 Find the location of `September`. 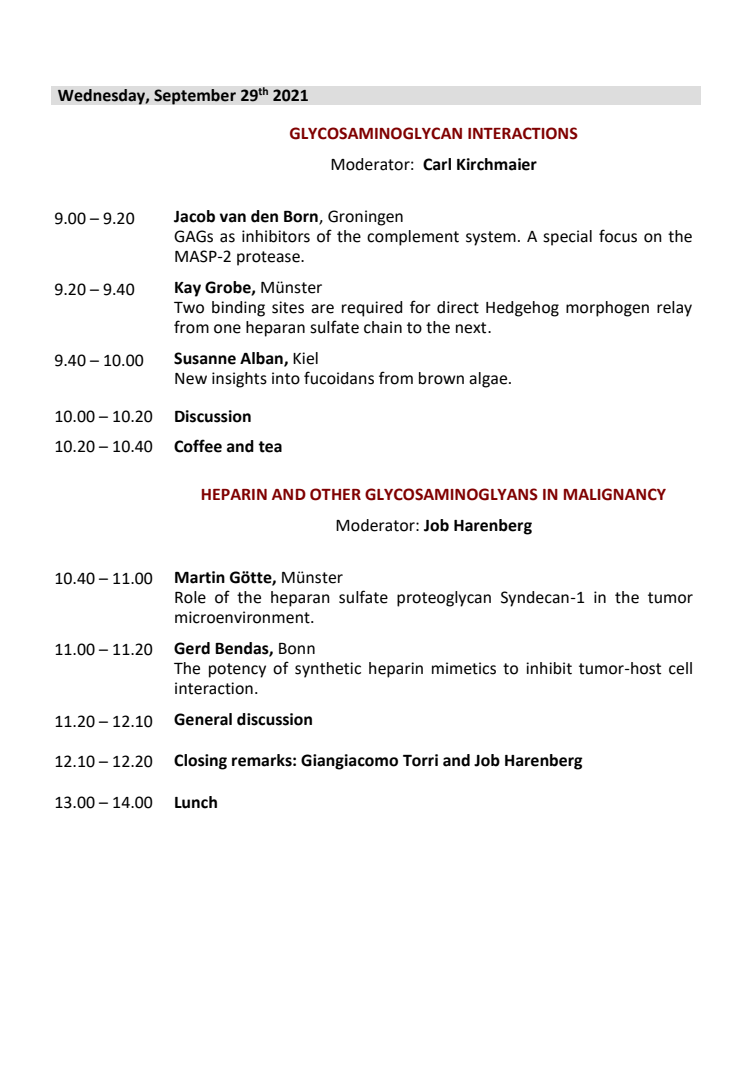

September is located at coordinates (195, 97).
